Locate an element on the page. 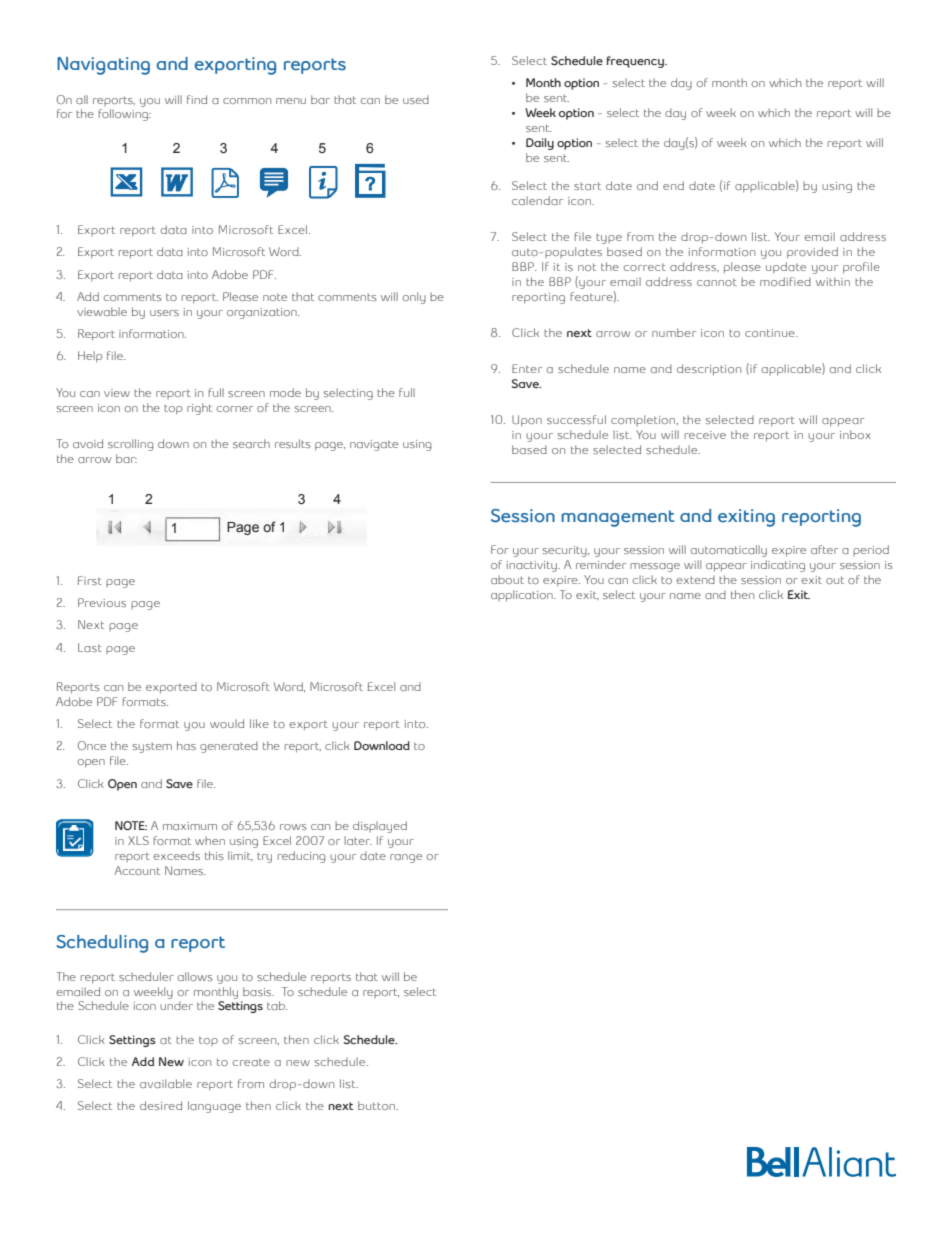  tab is located at coordinates (277, 1005).
